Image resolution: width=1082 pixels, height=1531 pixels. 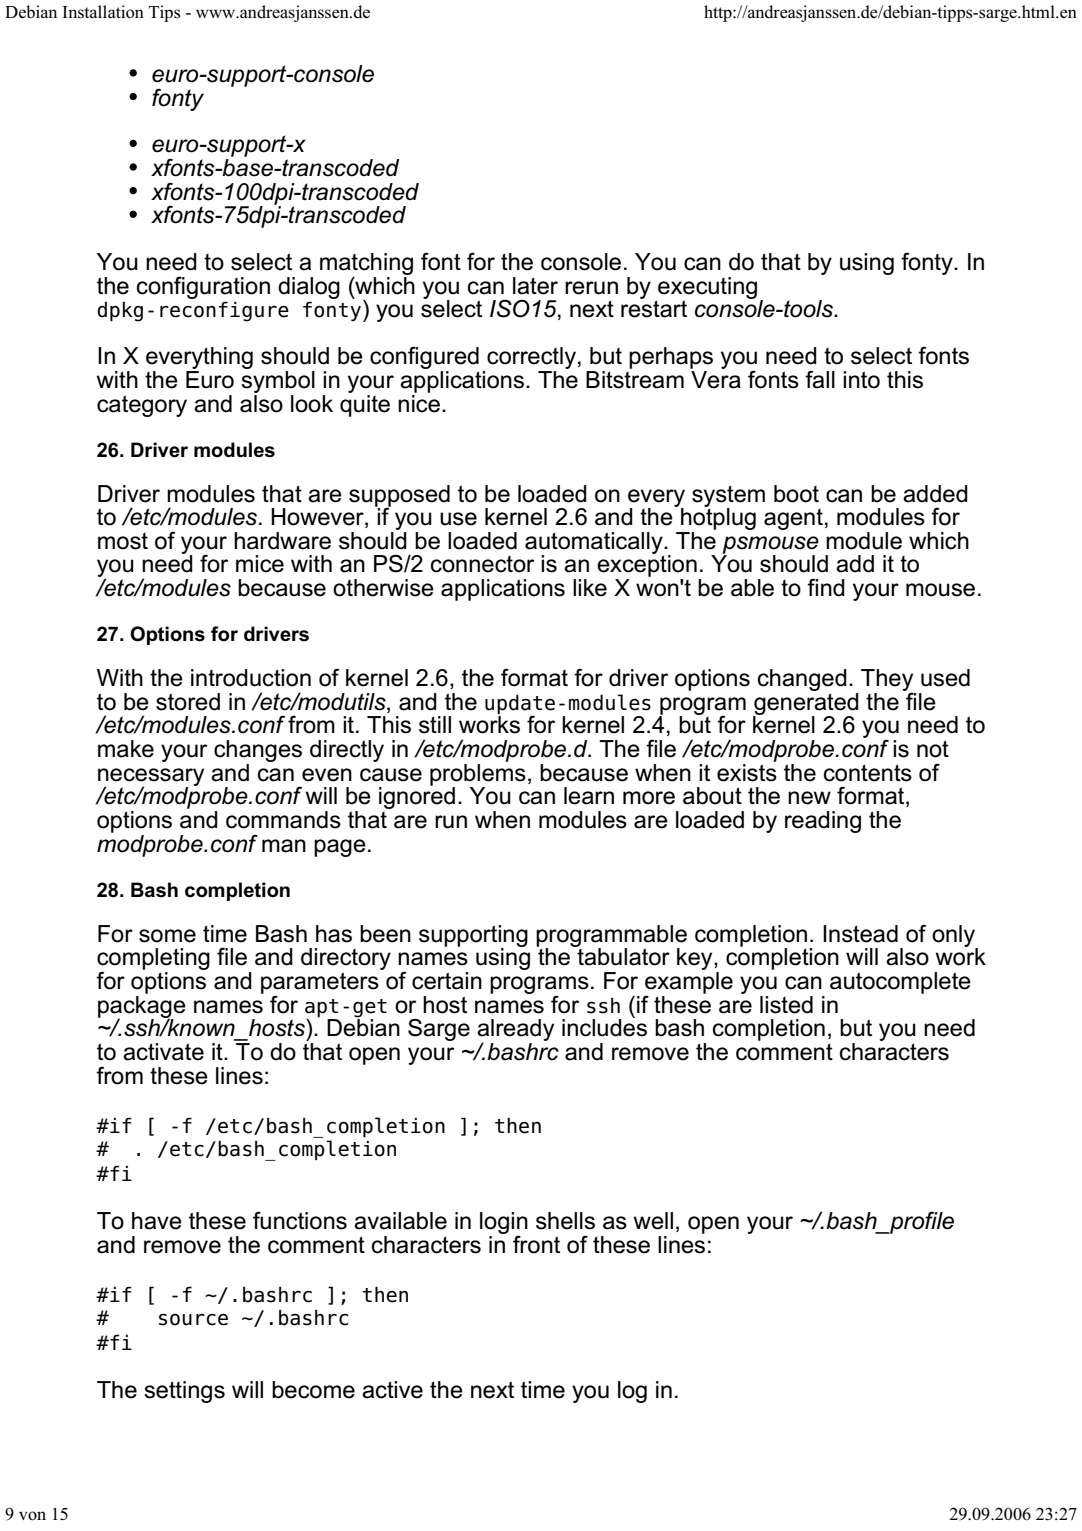 I want to click on Tips, so click(x=164, y=13).
